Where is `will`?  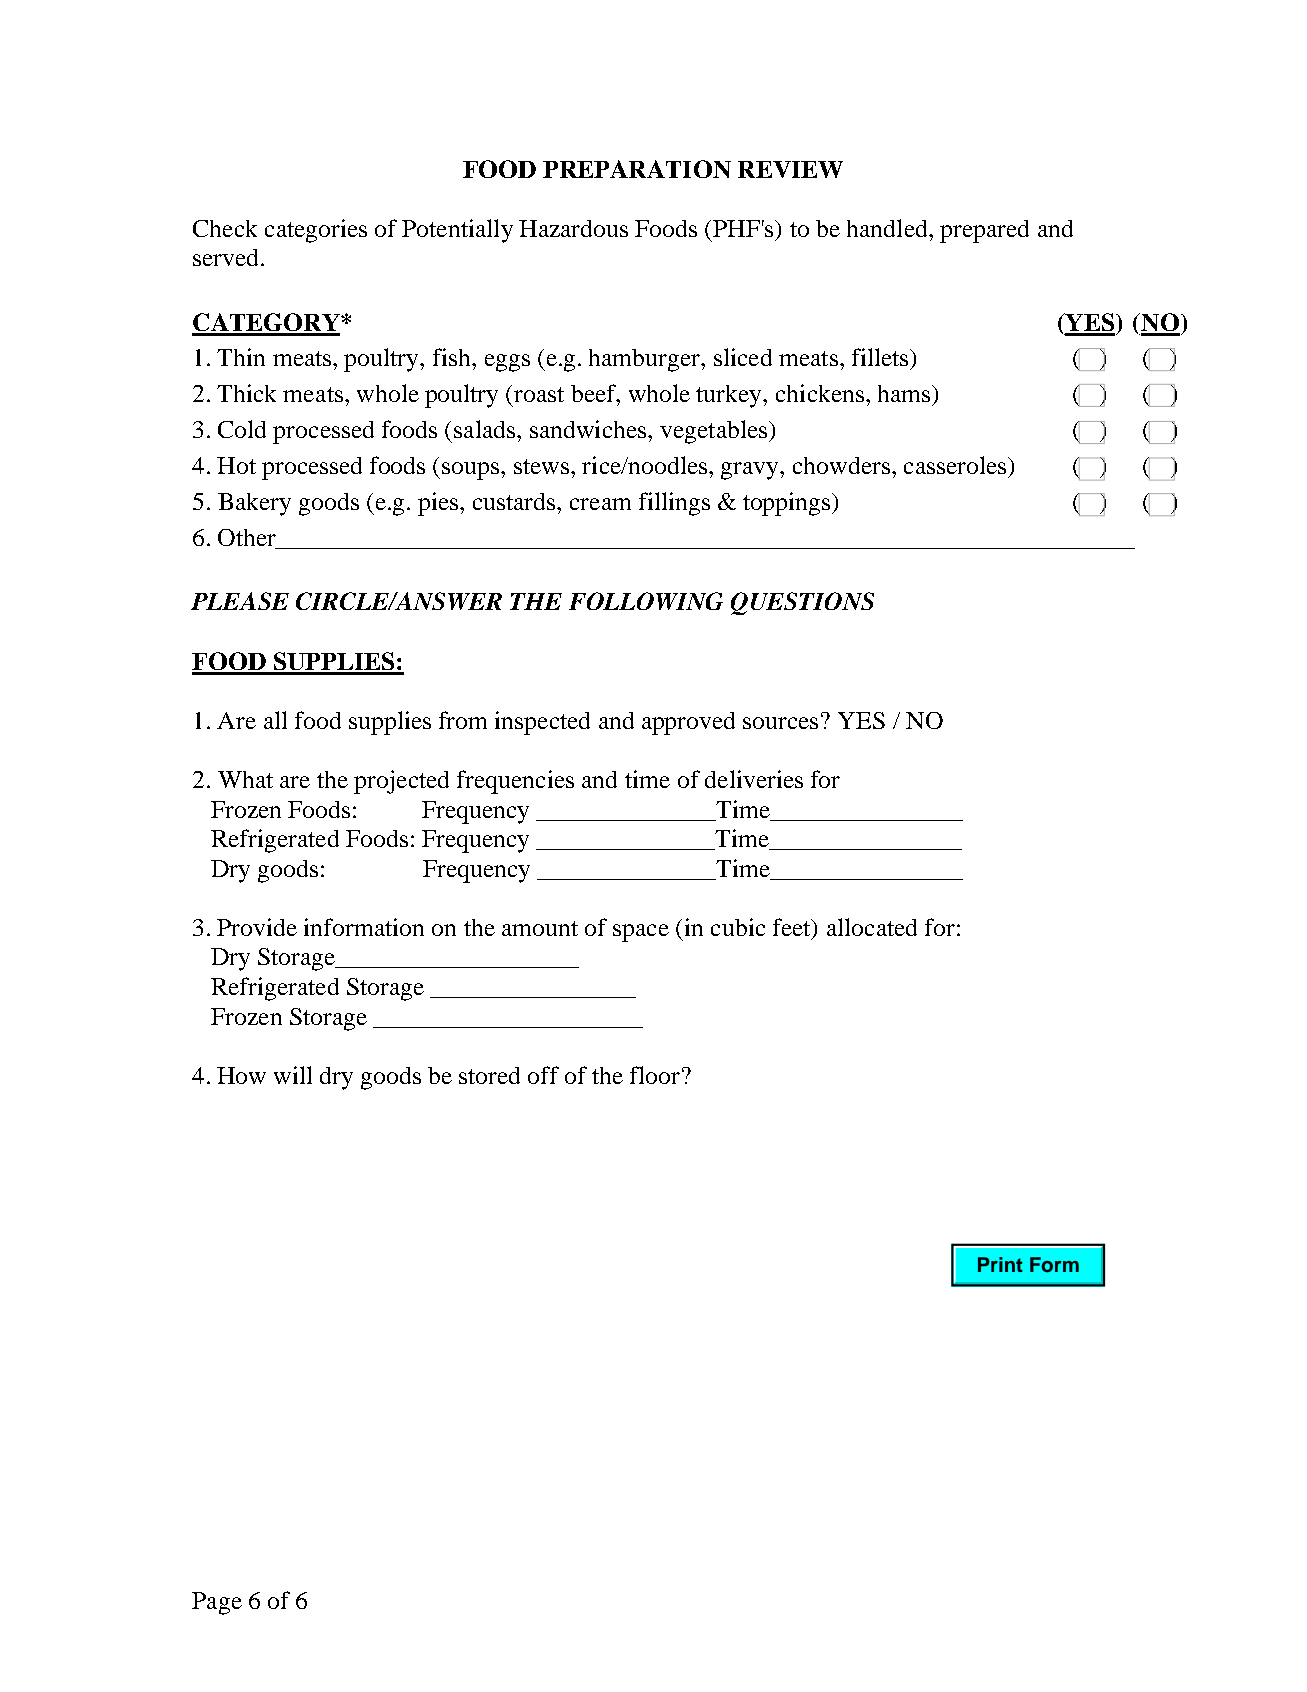 will is located at coordinates (293, 1075).
